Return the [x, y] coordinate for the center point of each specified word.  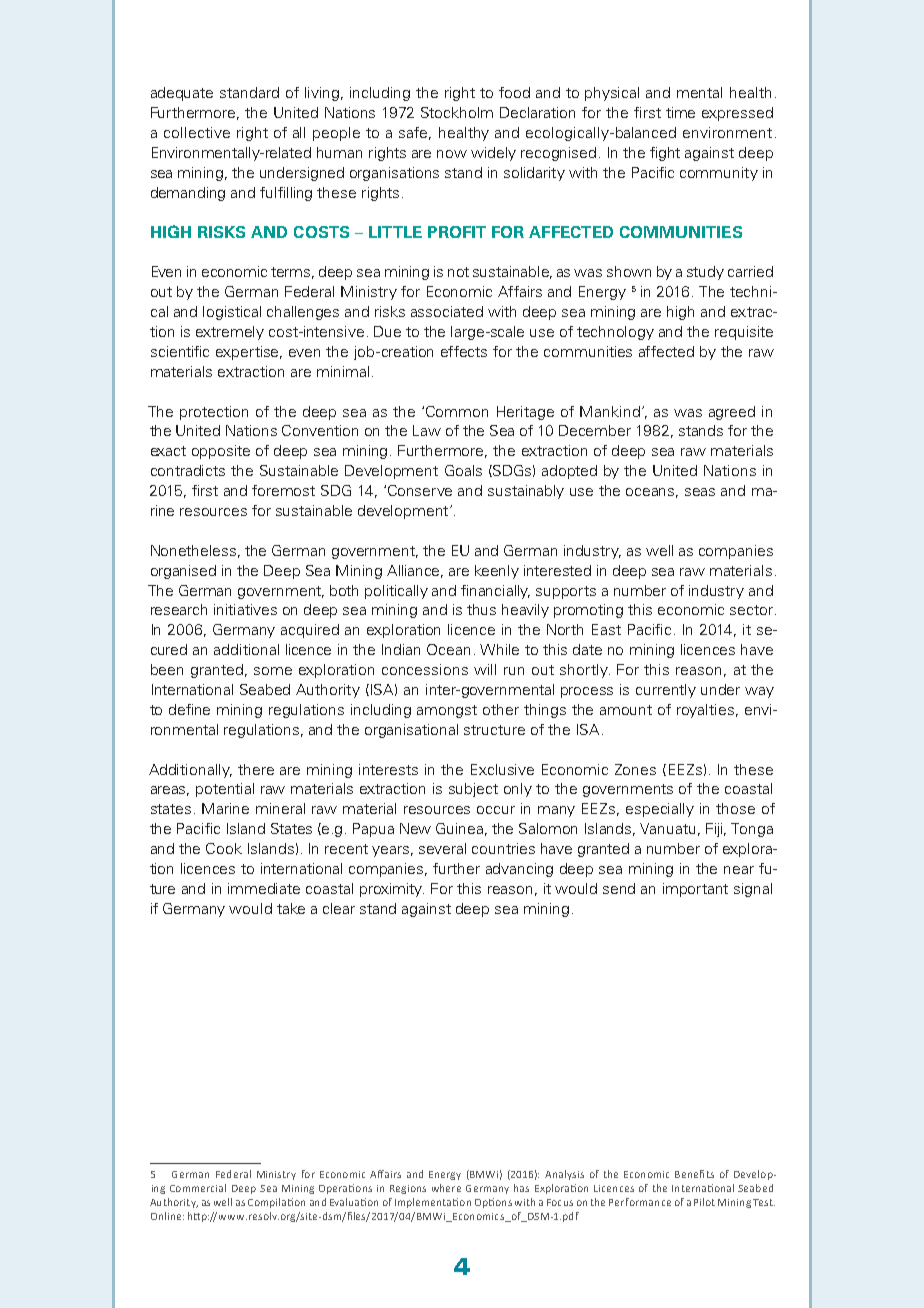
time [680, 112]
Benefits [694, 1174]
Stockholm [457, 112]
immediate [264, 888]
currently [666, 691]
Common [457, 411]
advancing [519, 870]
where [446, 1188]
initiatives [245, 609]
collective [197, 132]
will [485, 669]
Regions [408, 1189]
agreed [732, 413]
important [695, 890]
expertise [249, 353]
